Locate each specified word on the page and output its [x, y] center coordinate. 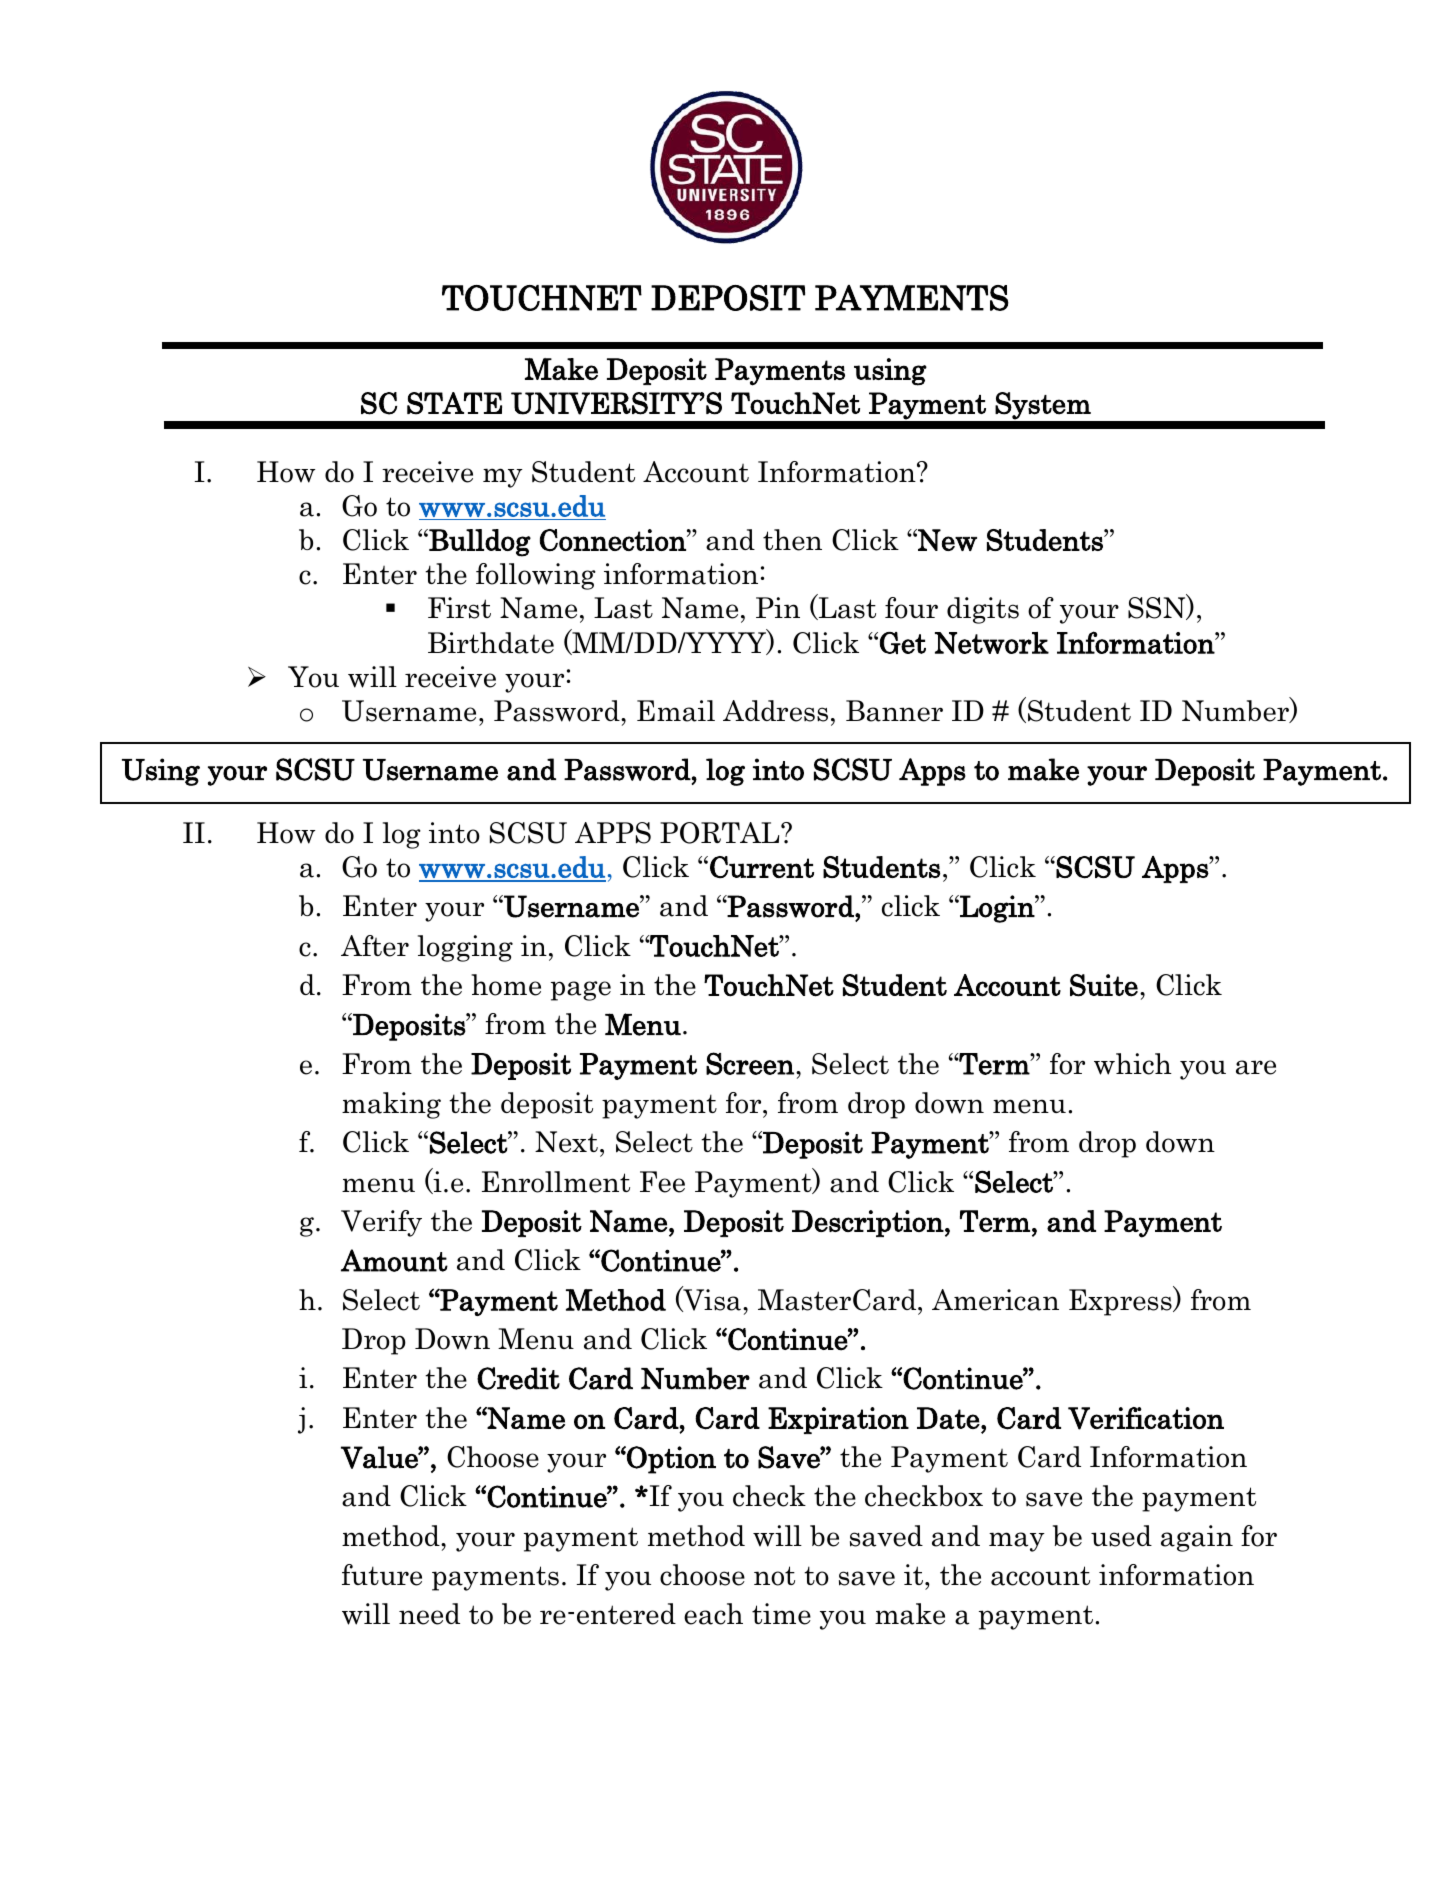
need [429, 1614]
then [792, 540]
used [1121, 1536]
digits [983, 610]
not [774, 1576]
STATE [454, 403]
